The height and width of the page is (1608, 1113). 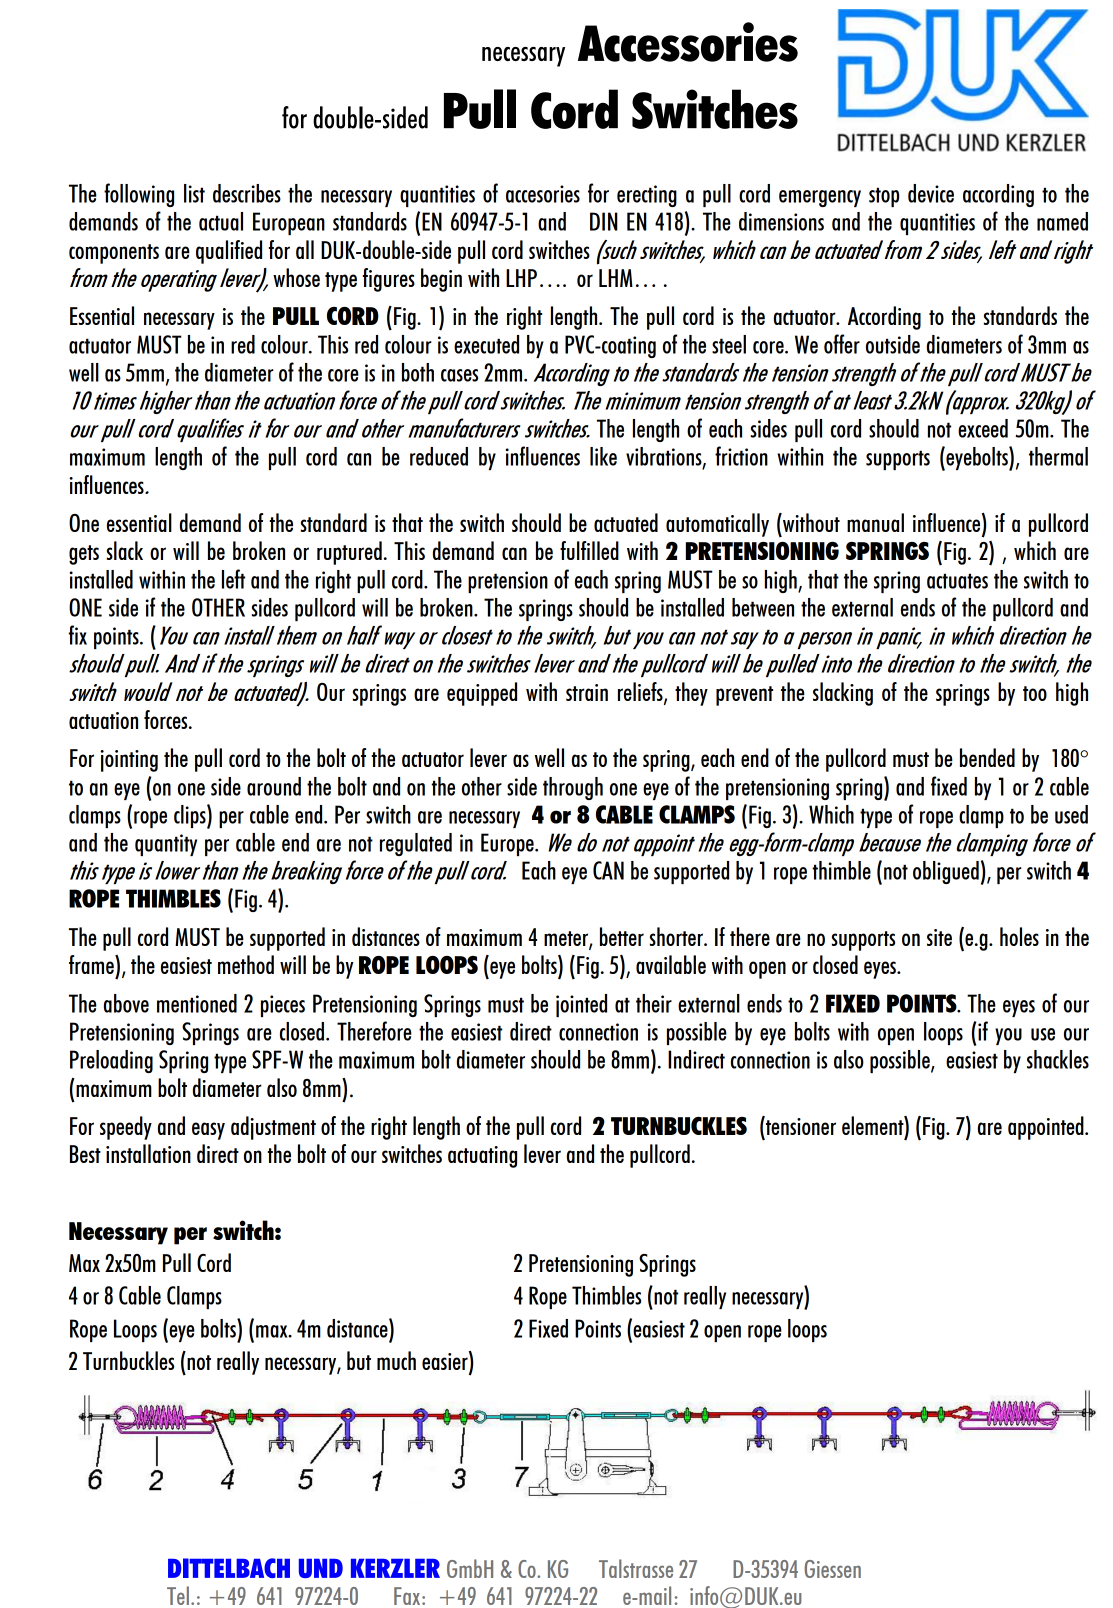 I want to click on gets, so click(x=84, y=555).
